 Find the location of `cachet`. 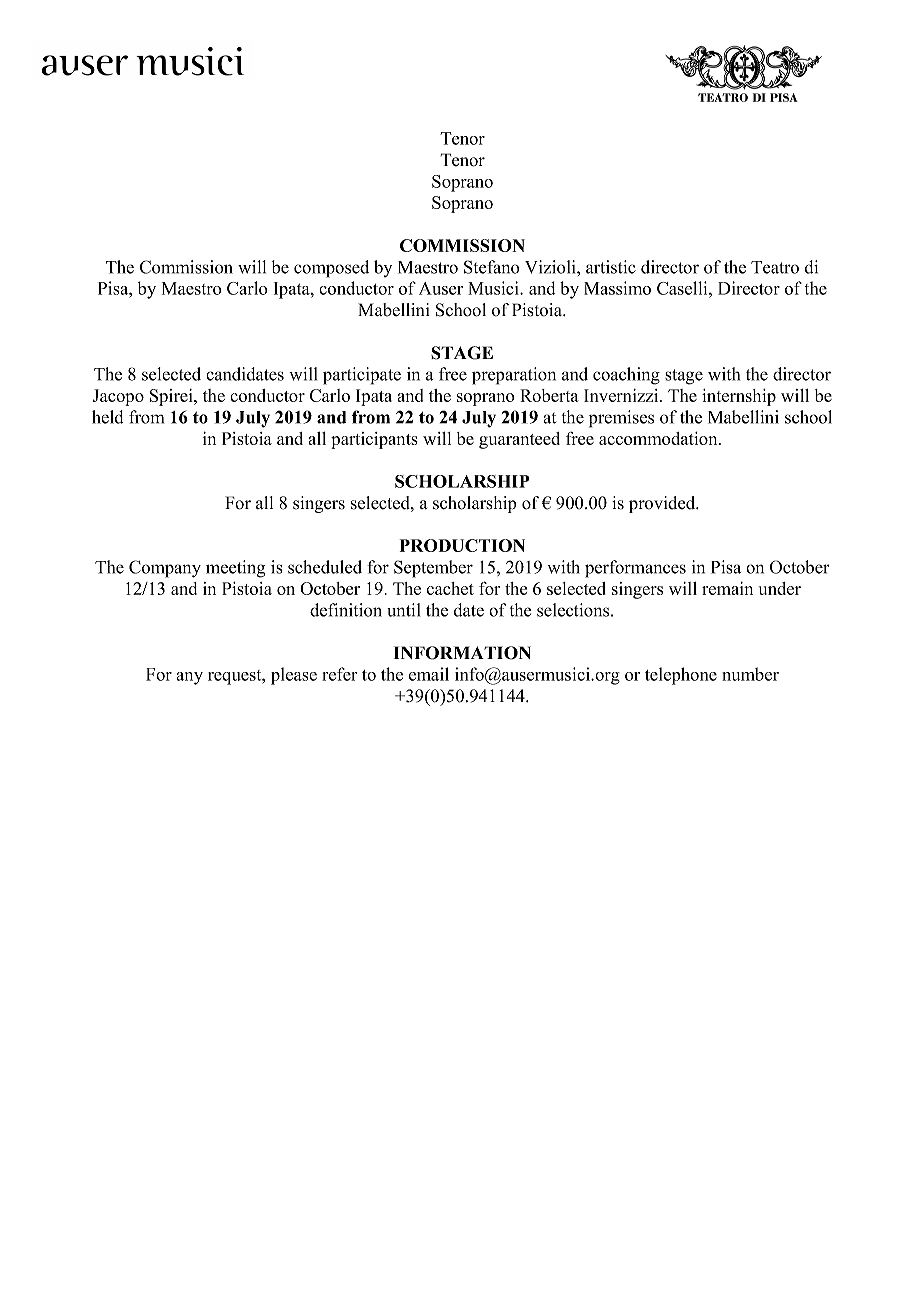

cachet is located at coordinates (450, 588).
